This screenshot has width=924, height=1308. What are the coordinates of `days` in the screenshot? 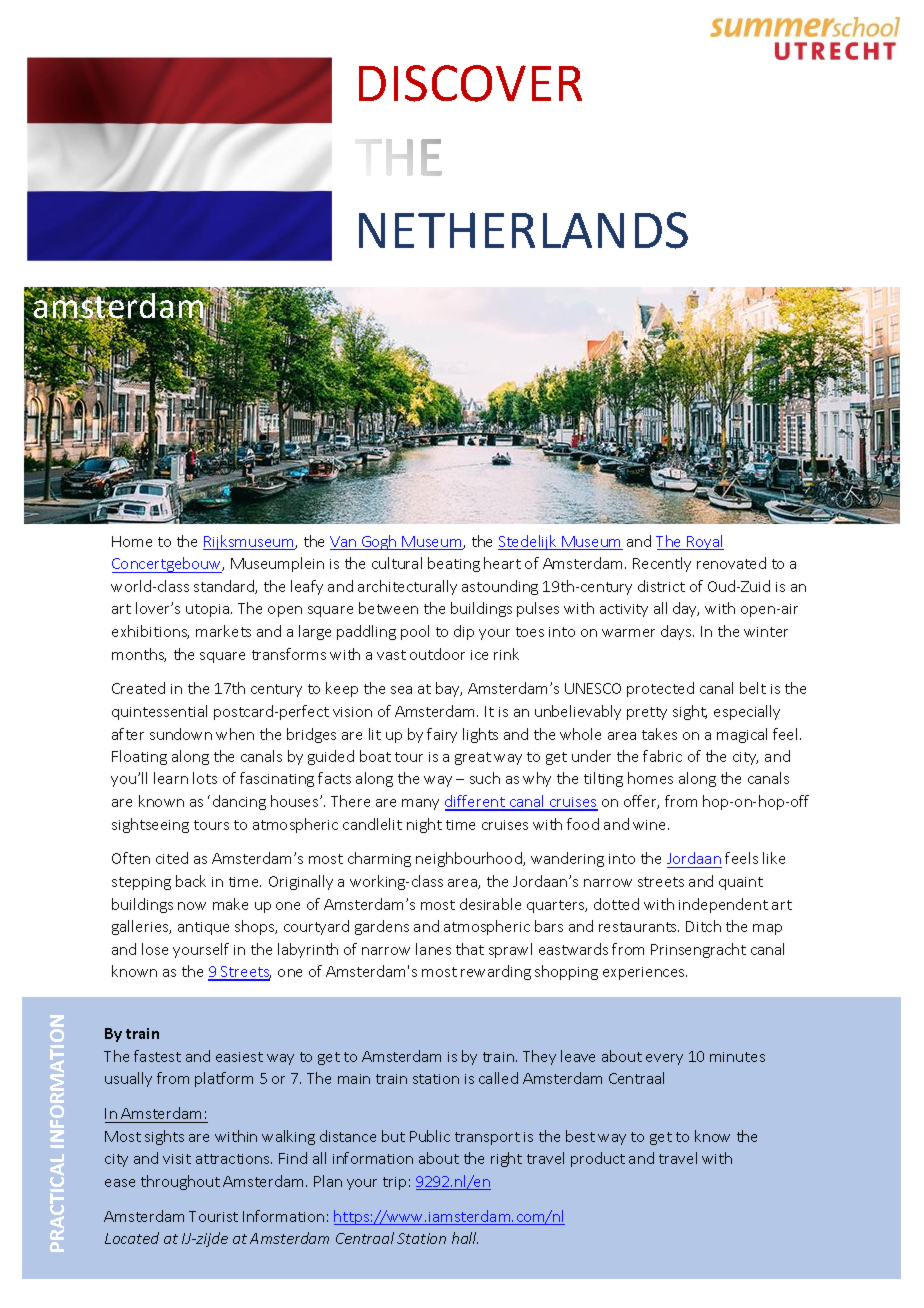 It's located at (677, 632).
